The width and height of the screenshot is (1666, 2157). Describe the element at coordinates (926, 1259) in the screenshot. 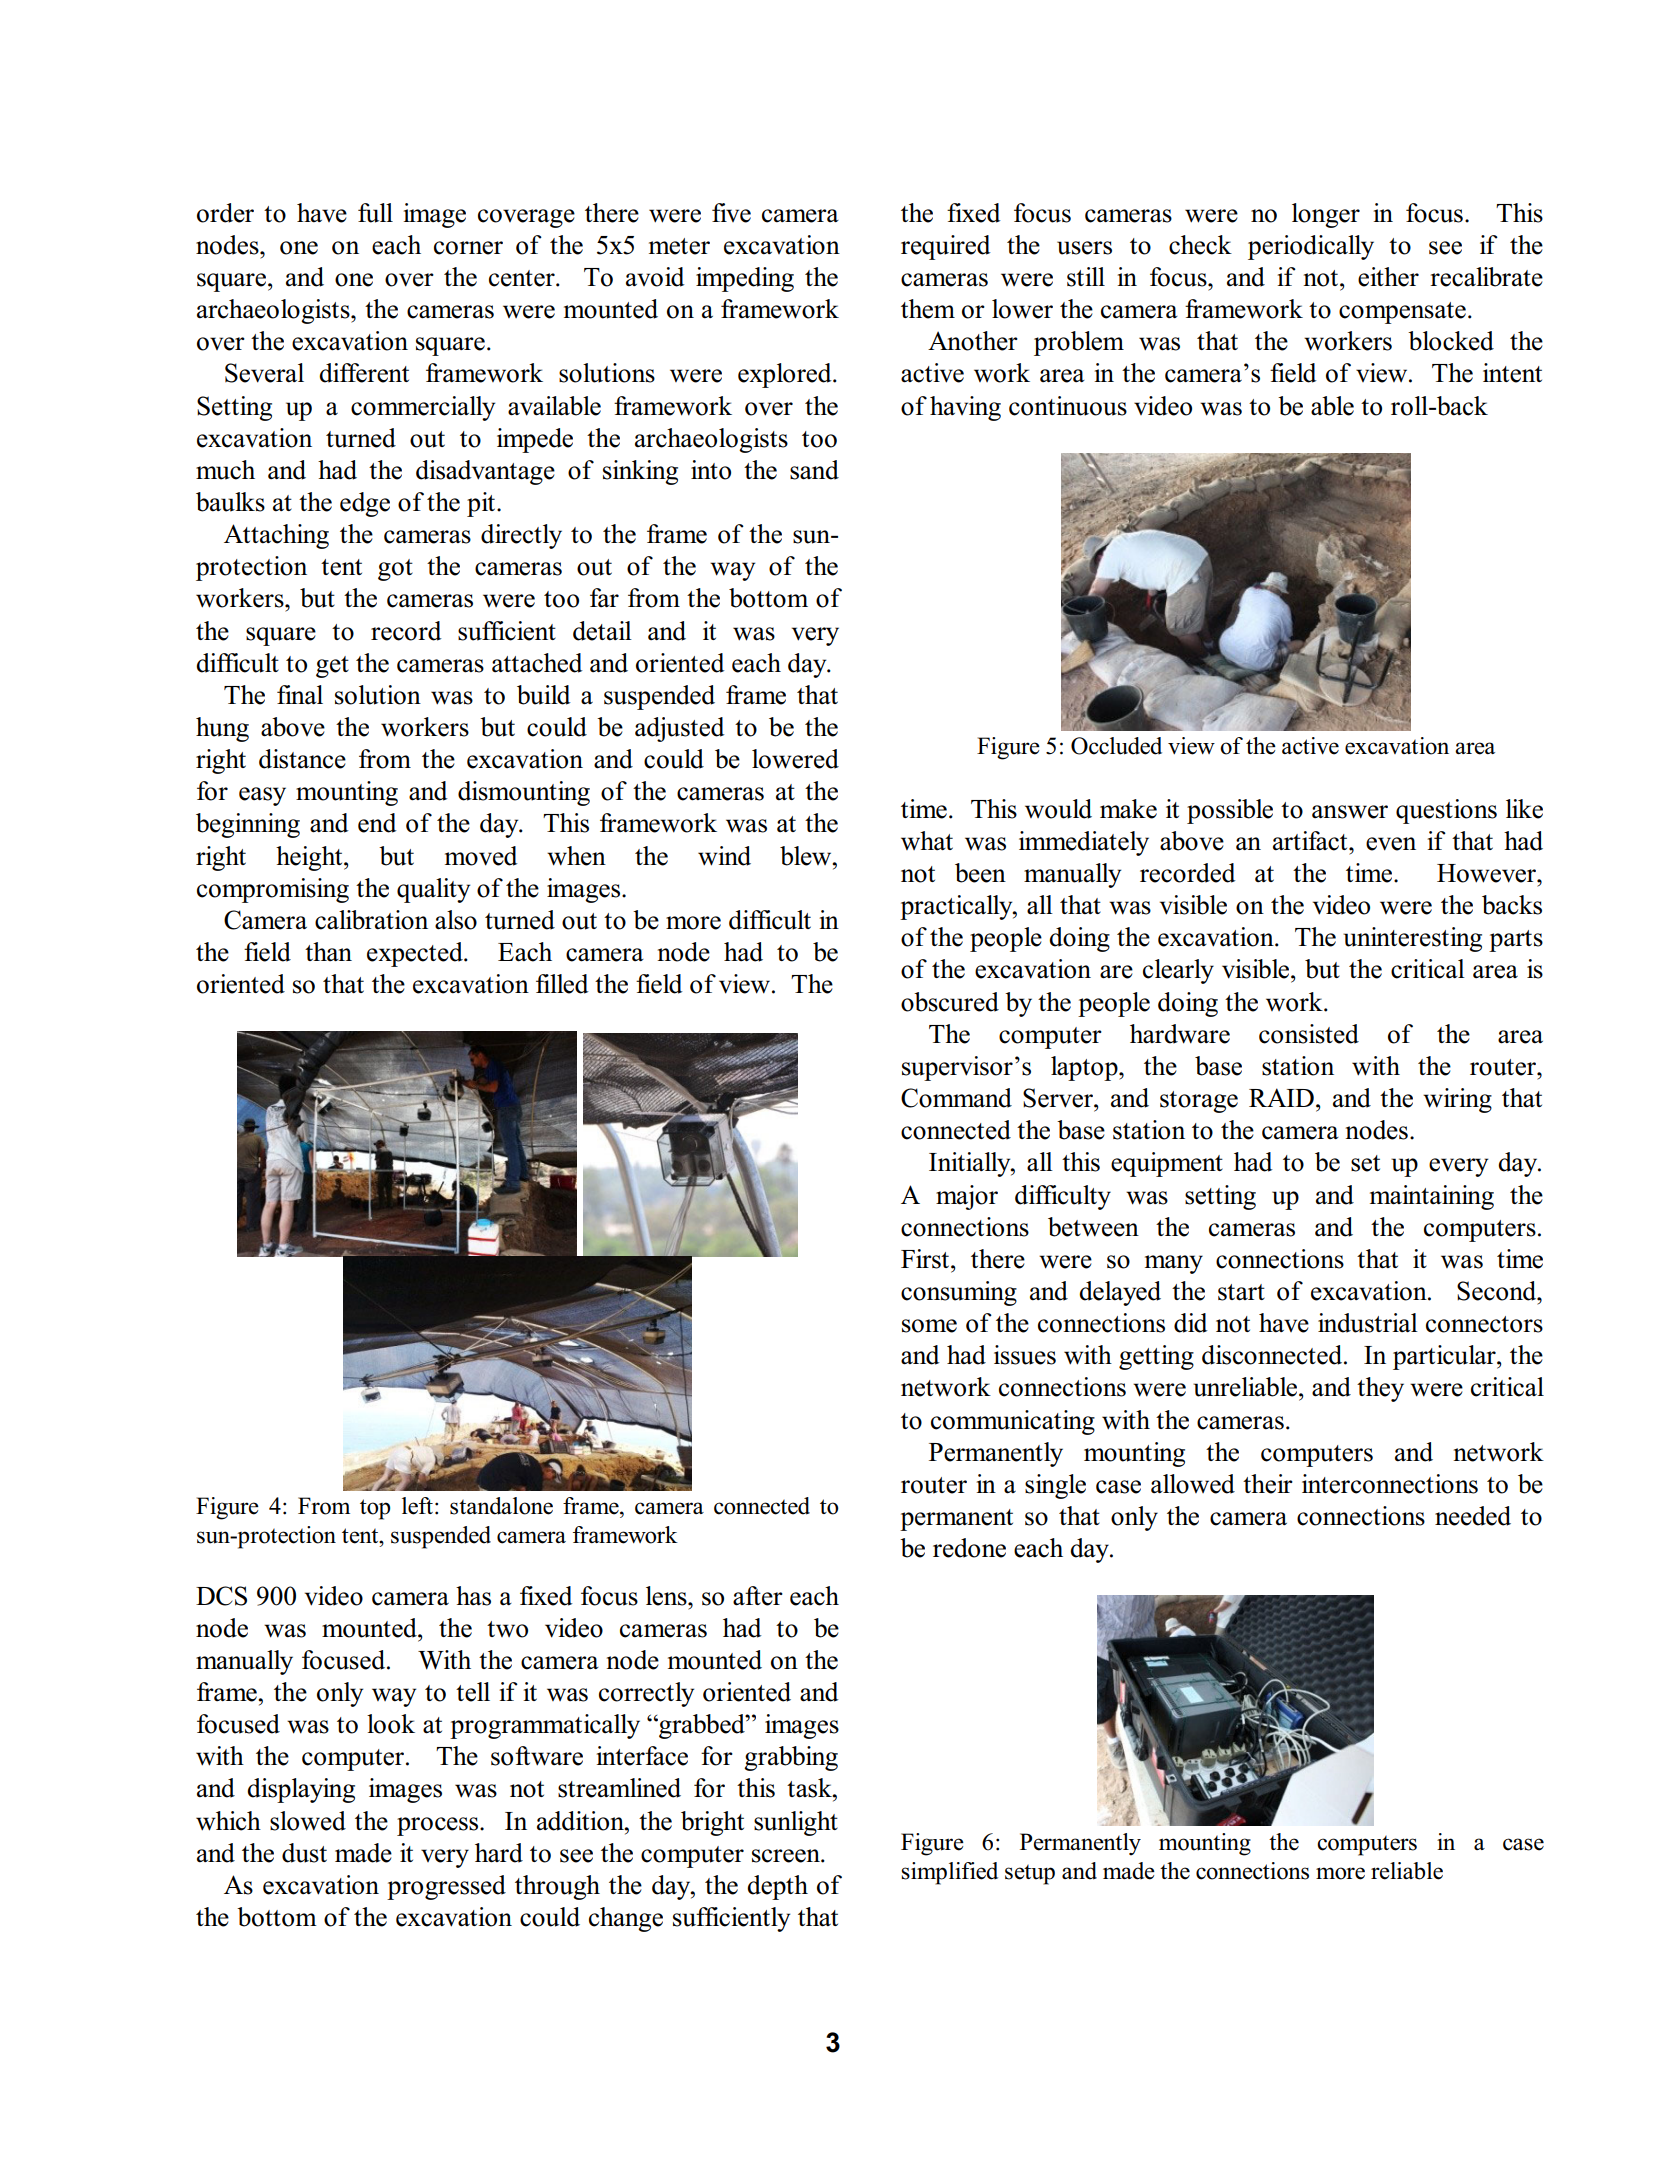

I see `First` at that location.
